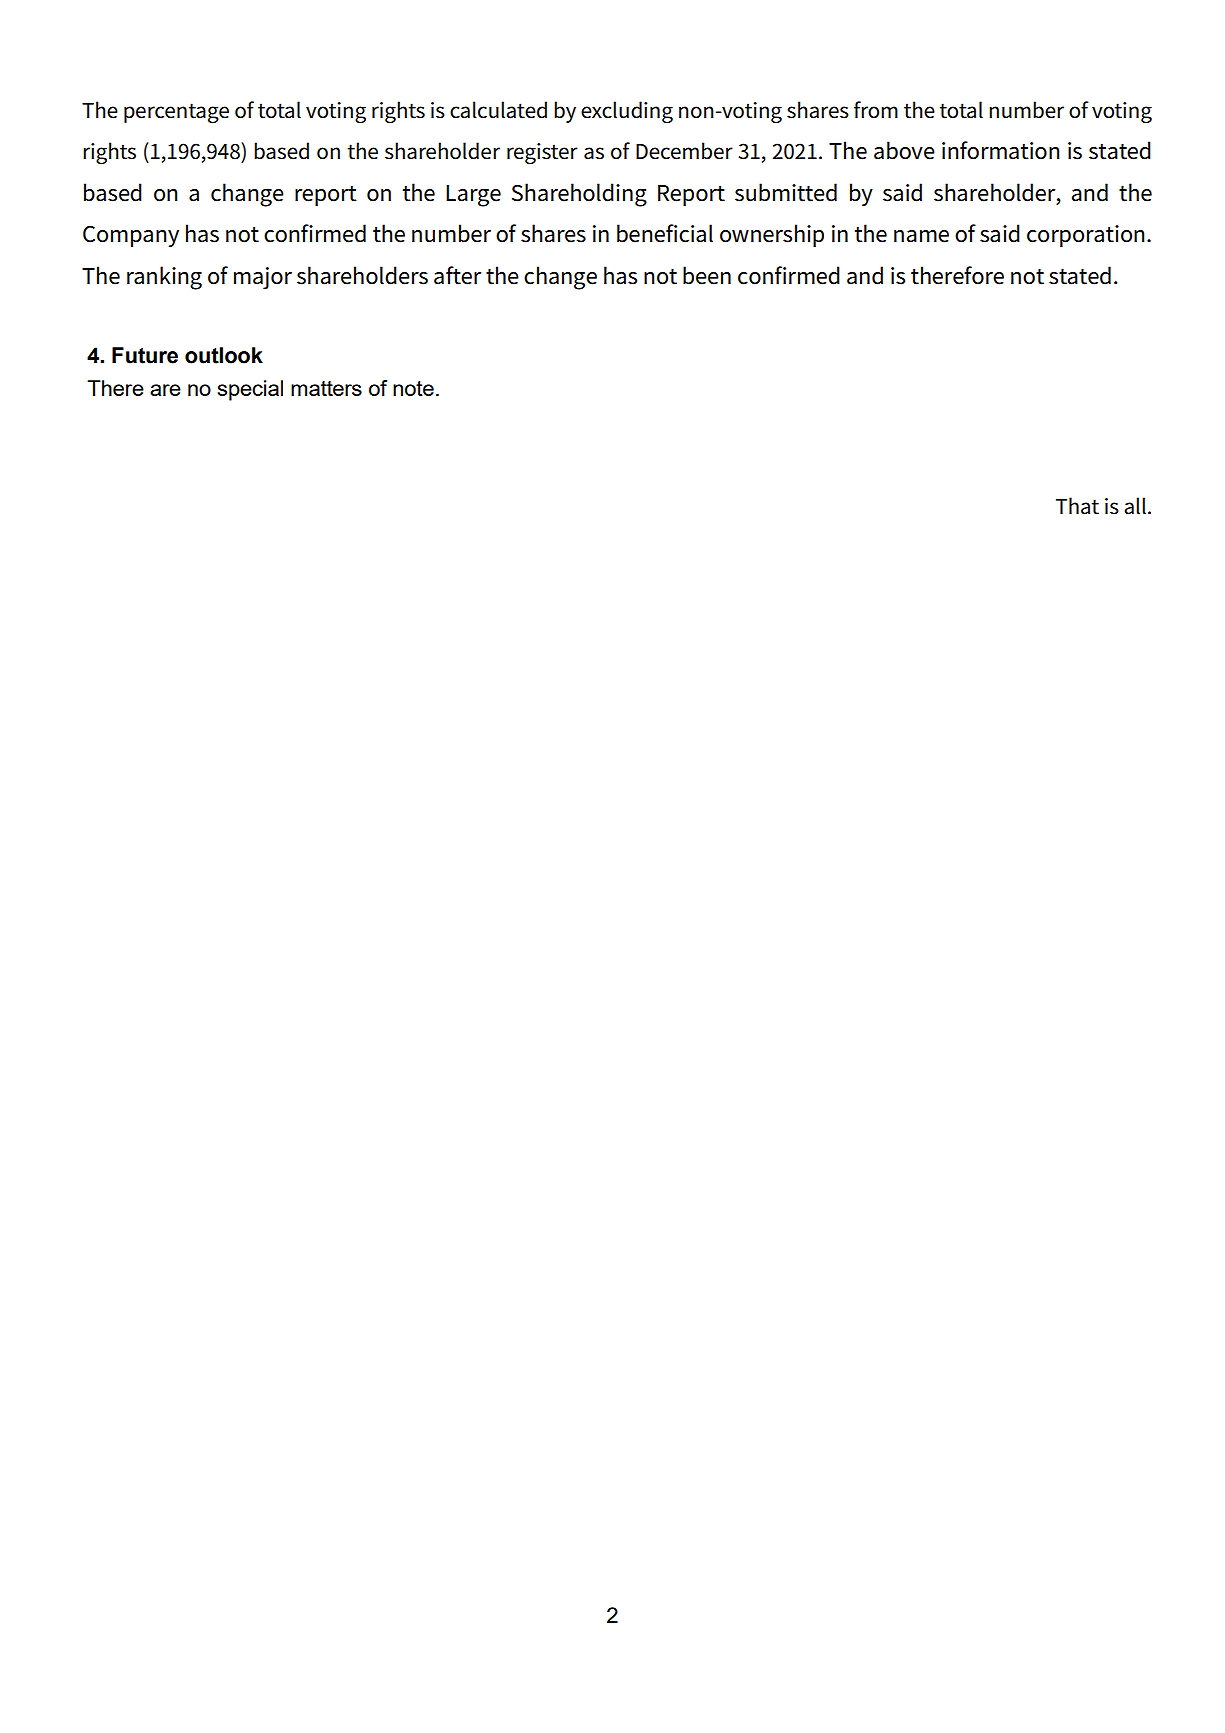 Image resolution: width=1225 pixels, height=1733 pixels. I want to click on note, so click(413, 388).
